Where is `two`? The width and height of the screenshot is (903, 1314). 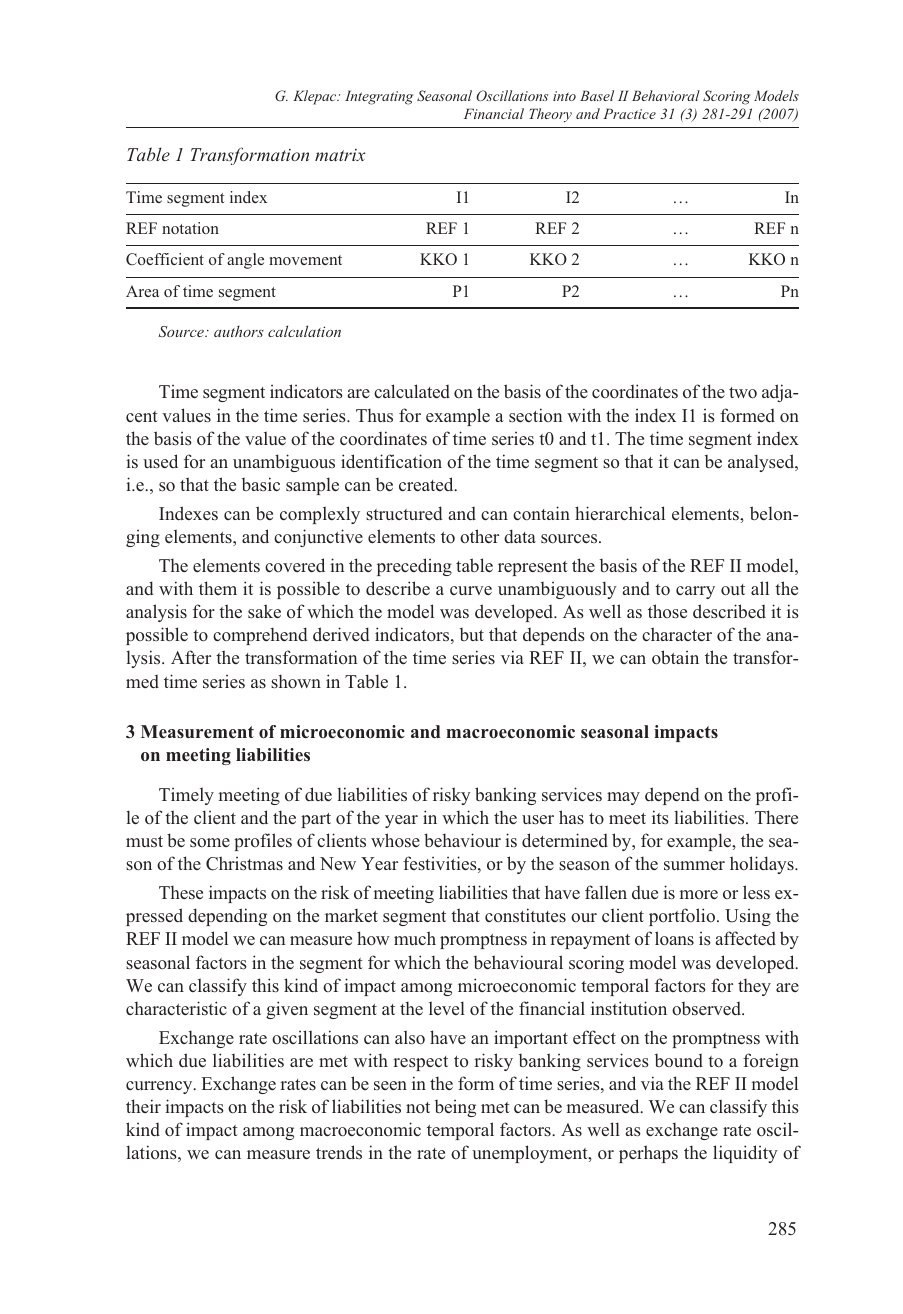 two is located at coordinates (743, 393).
